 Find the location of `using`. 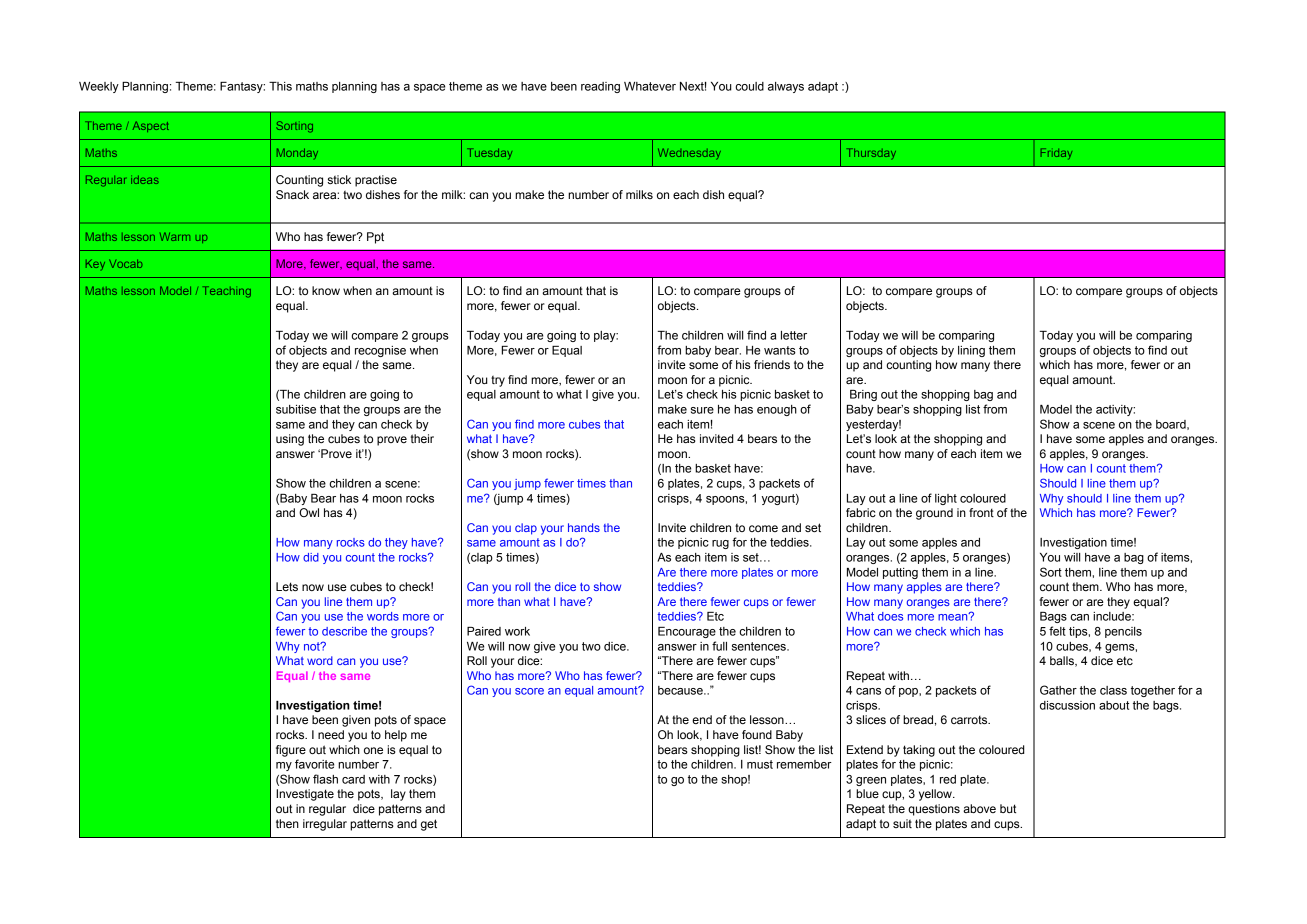

using is located at coordinates (290, 440).
